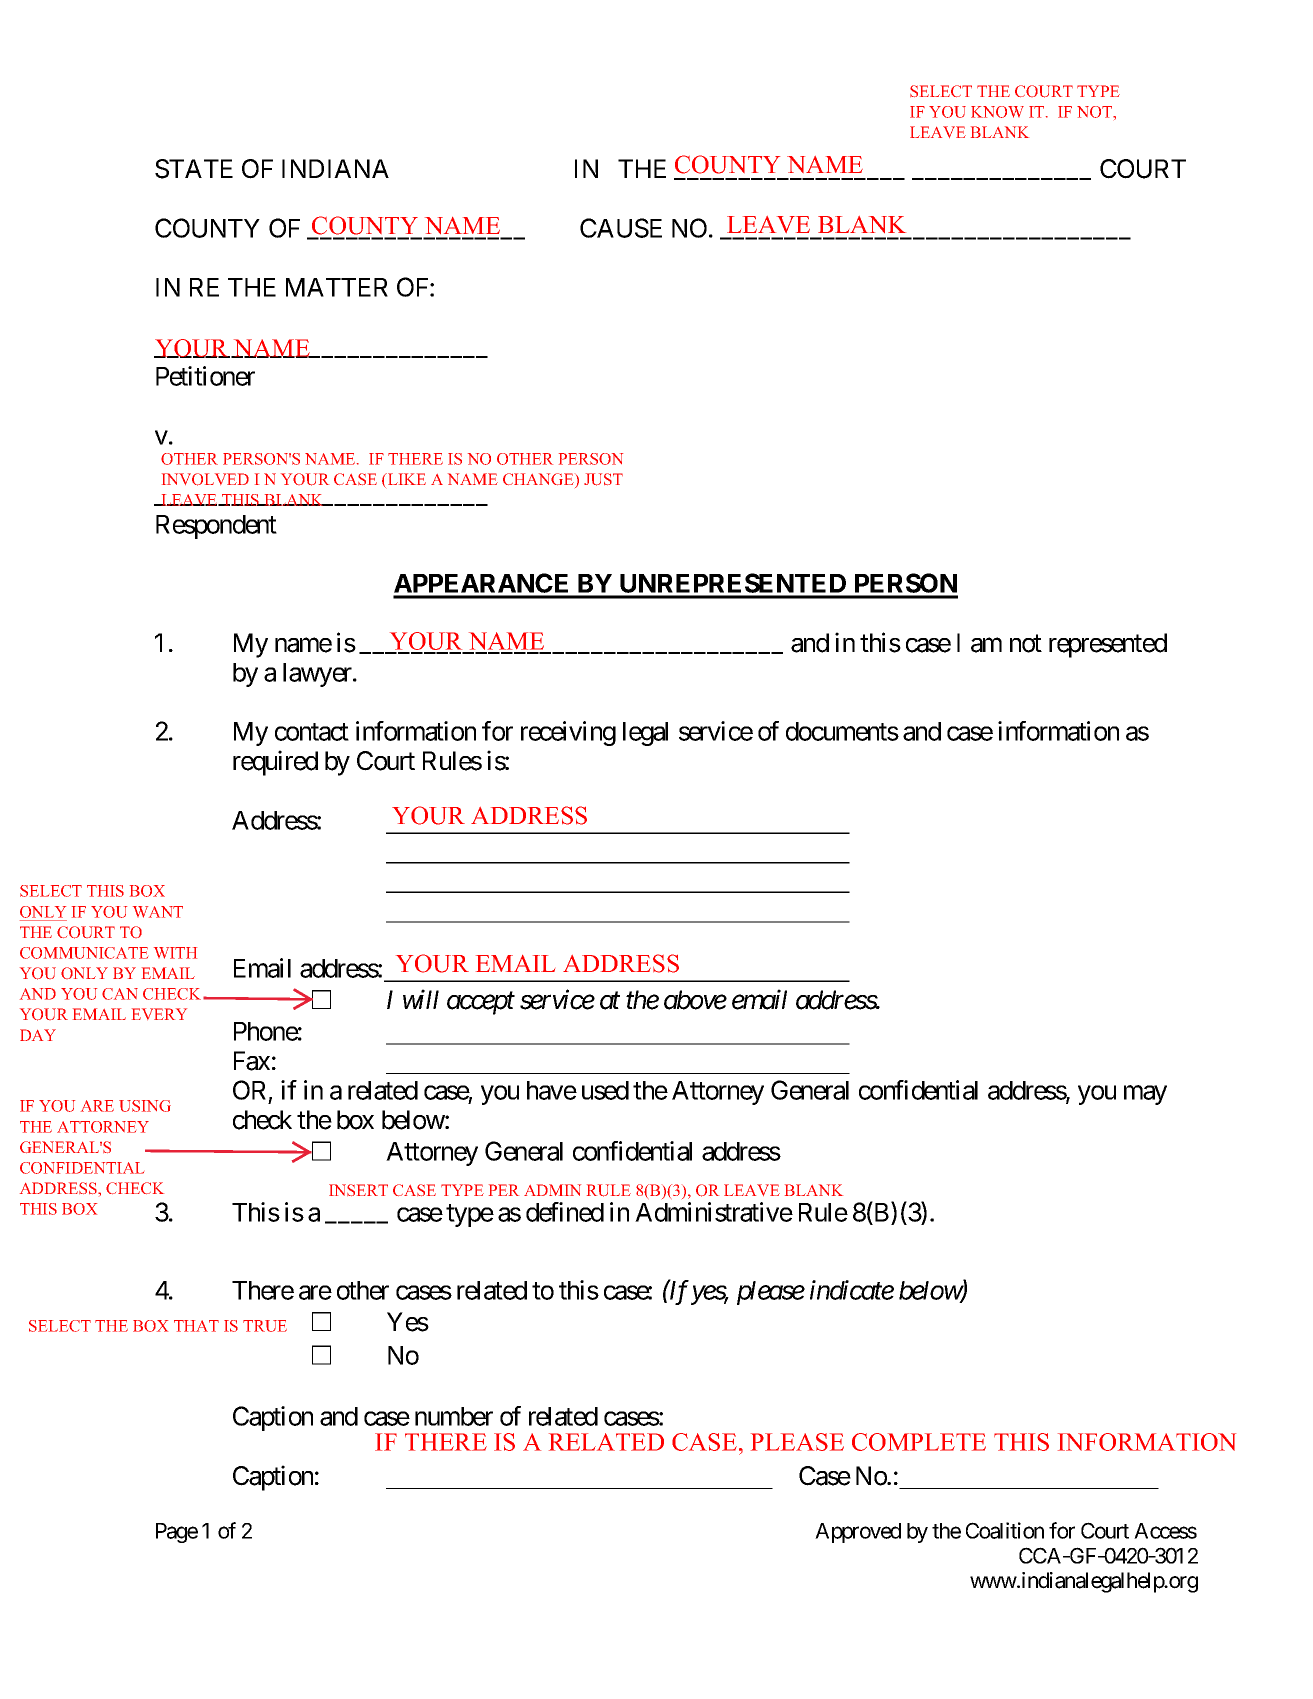 The image size is (1313, 1699). Describe the element at coordinates (605, 1090) in the screenshot. I see `used` at that location.
